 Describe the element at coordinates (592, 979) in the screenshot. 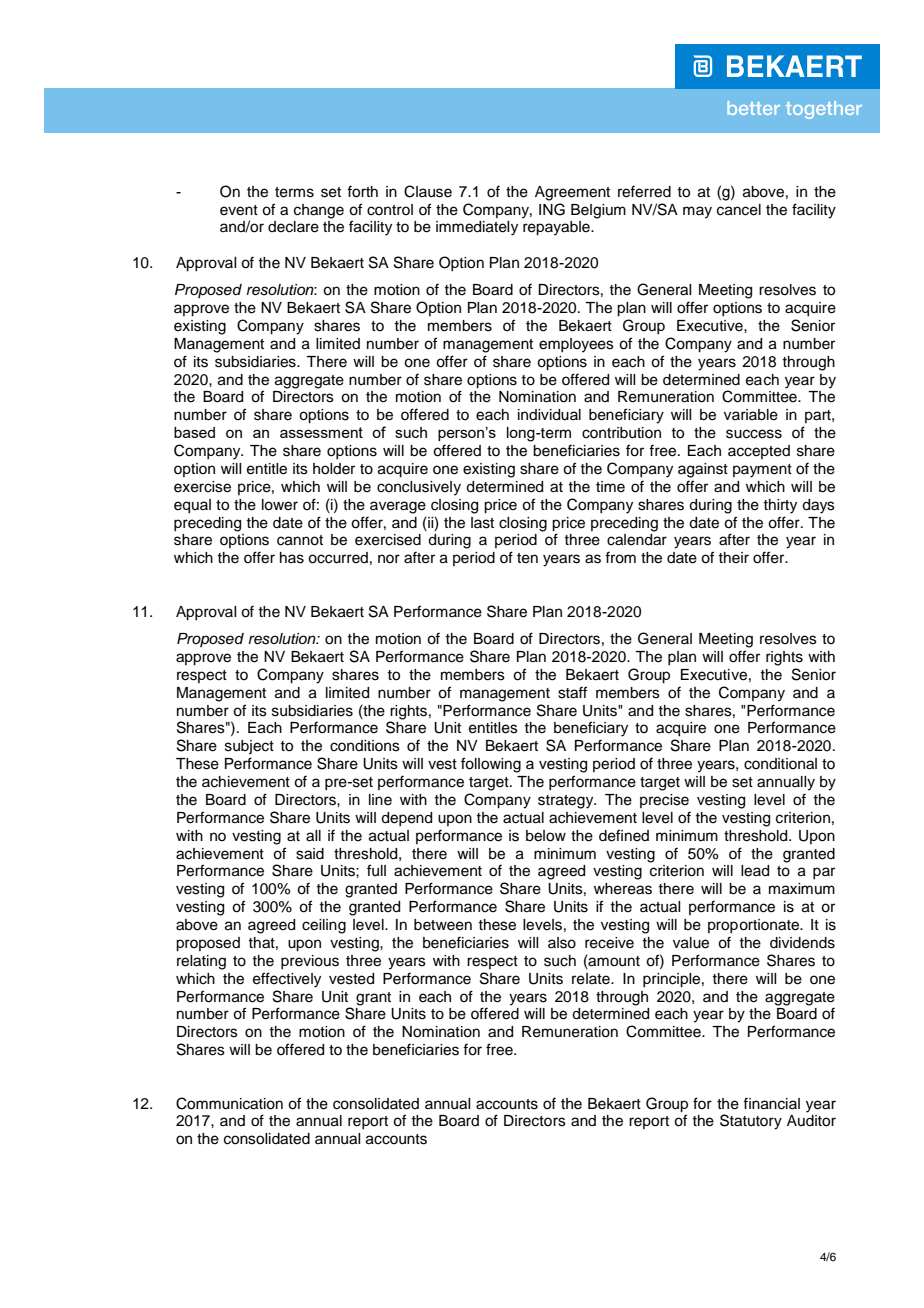

I see `relate` at that location.
